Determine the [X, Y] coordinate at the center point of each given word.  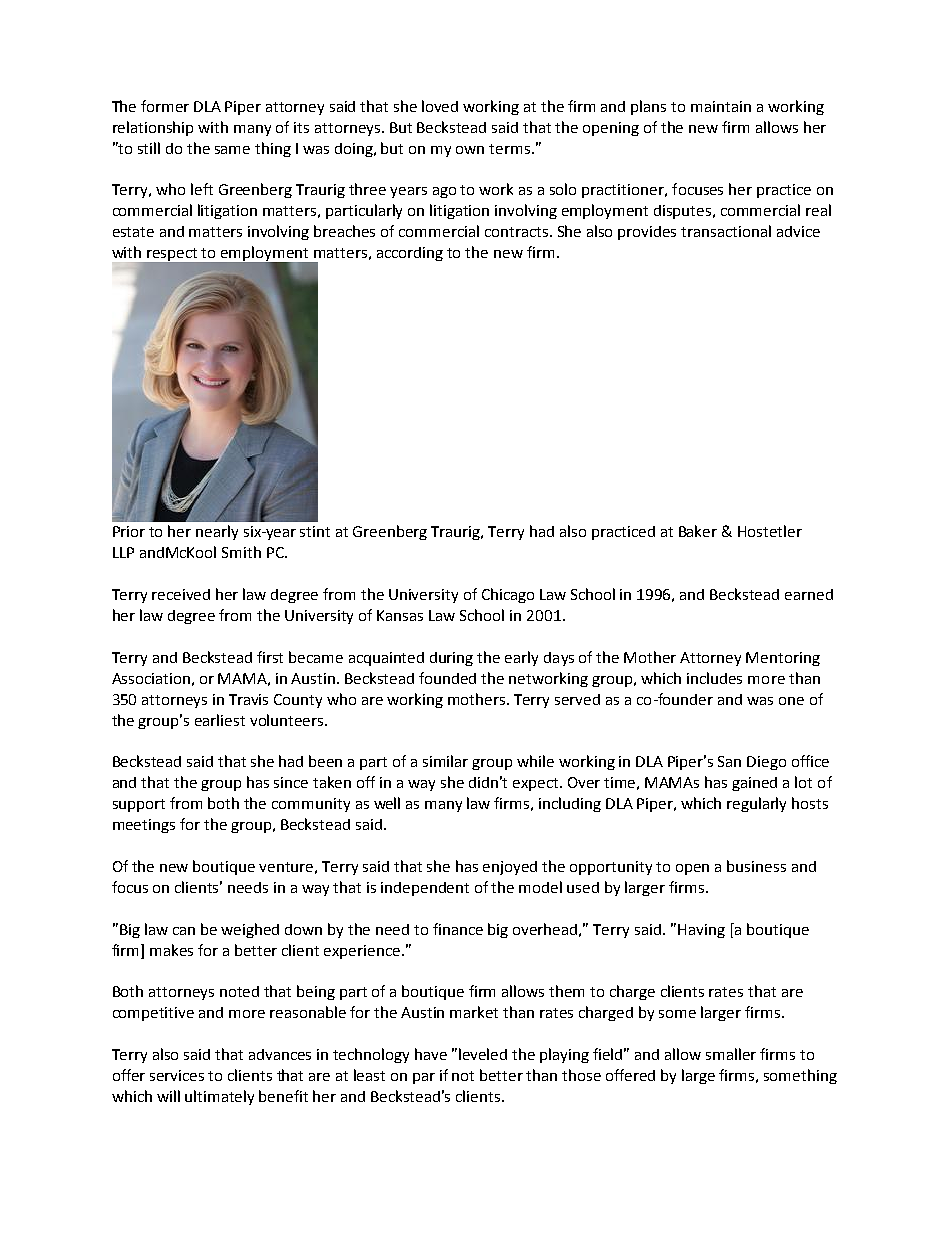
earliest [220, 720]
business [756, 866]
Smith [241, 552]
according [410, 254]
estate [133, 232]
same [232, 150]
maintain [721, 106]
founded [447, 678]
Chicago [508, 595]
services [177, 1075]
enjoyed [510, 868]
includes [714, 678]
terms [509, 149]
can [184, 931]
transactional [726, 231]
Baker [698, 531]
